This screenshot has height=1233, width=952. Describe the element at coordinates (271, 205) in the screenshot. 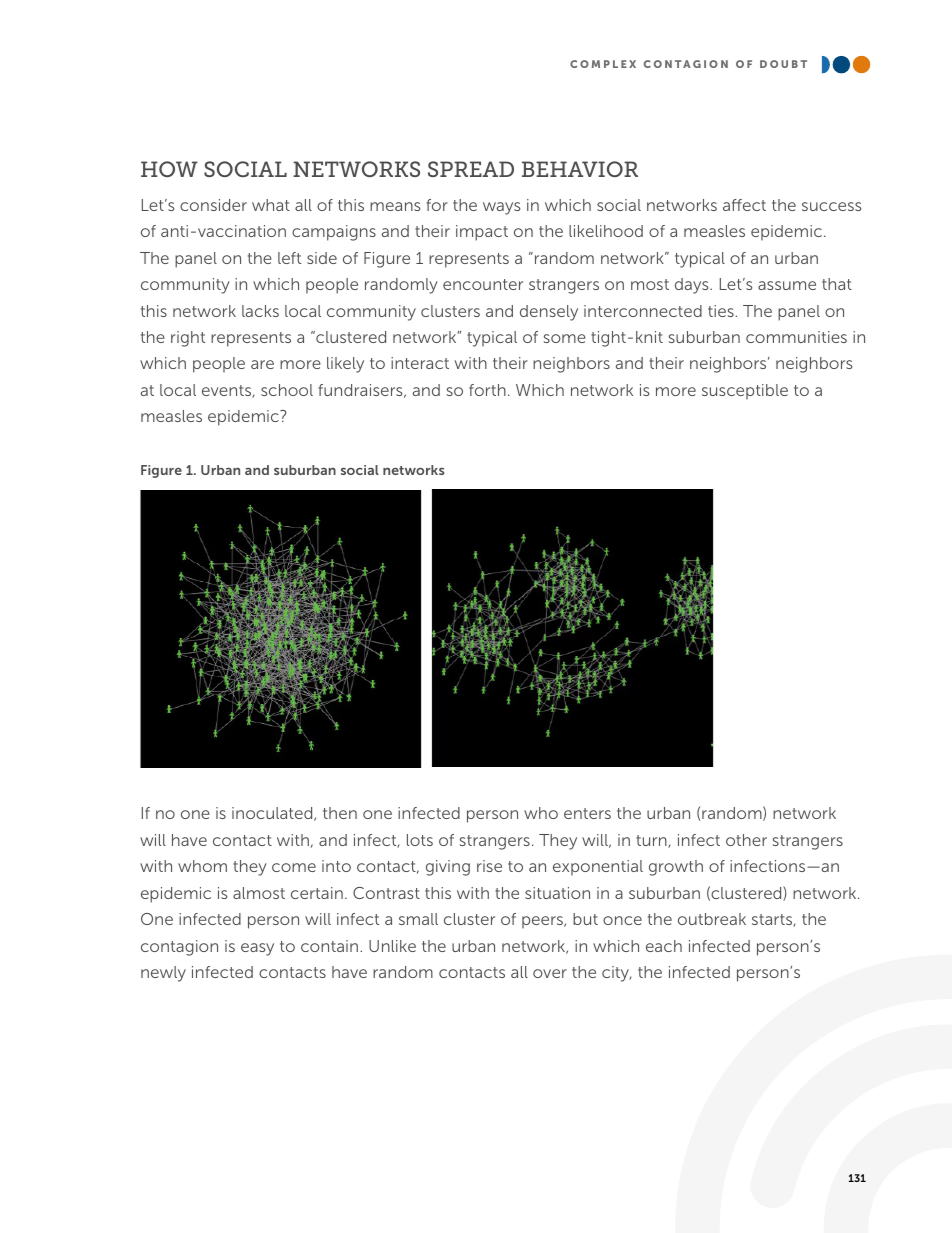

I see `what` at that location.
